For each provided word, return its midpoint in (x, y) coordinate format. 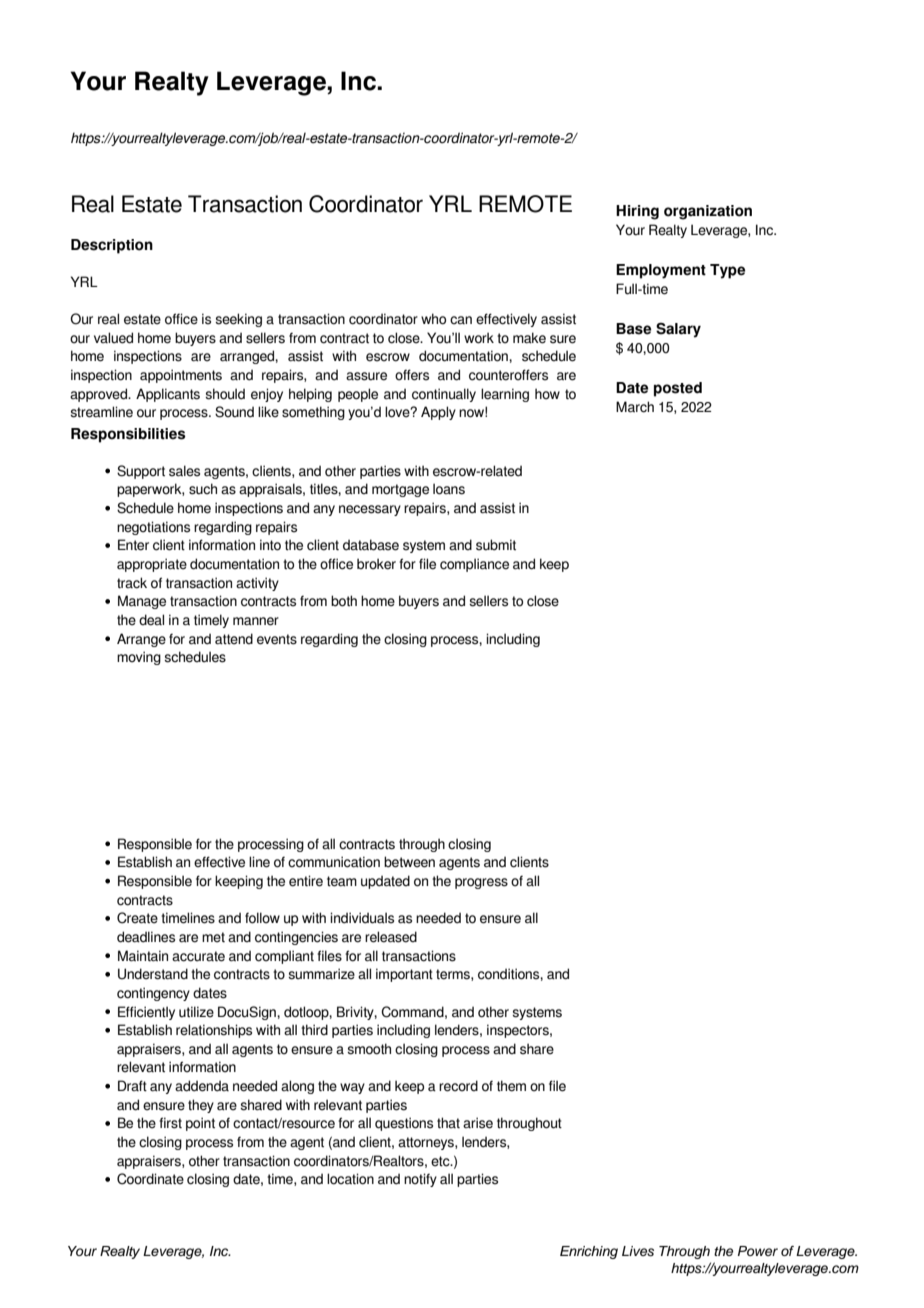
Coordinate (150, 1179)
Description (112, 246)
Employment (661, 271)
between (409, 862)
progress (481, 883)
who (433, 319)
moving (139, 658)
